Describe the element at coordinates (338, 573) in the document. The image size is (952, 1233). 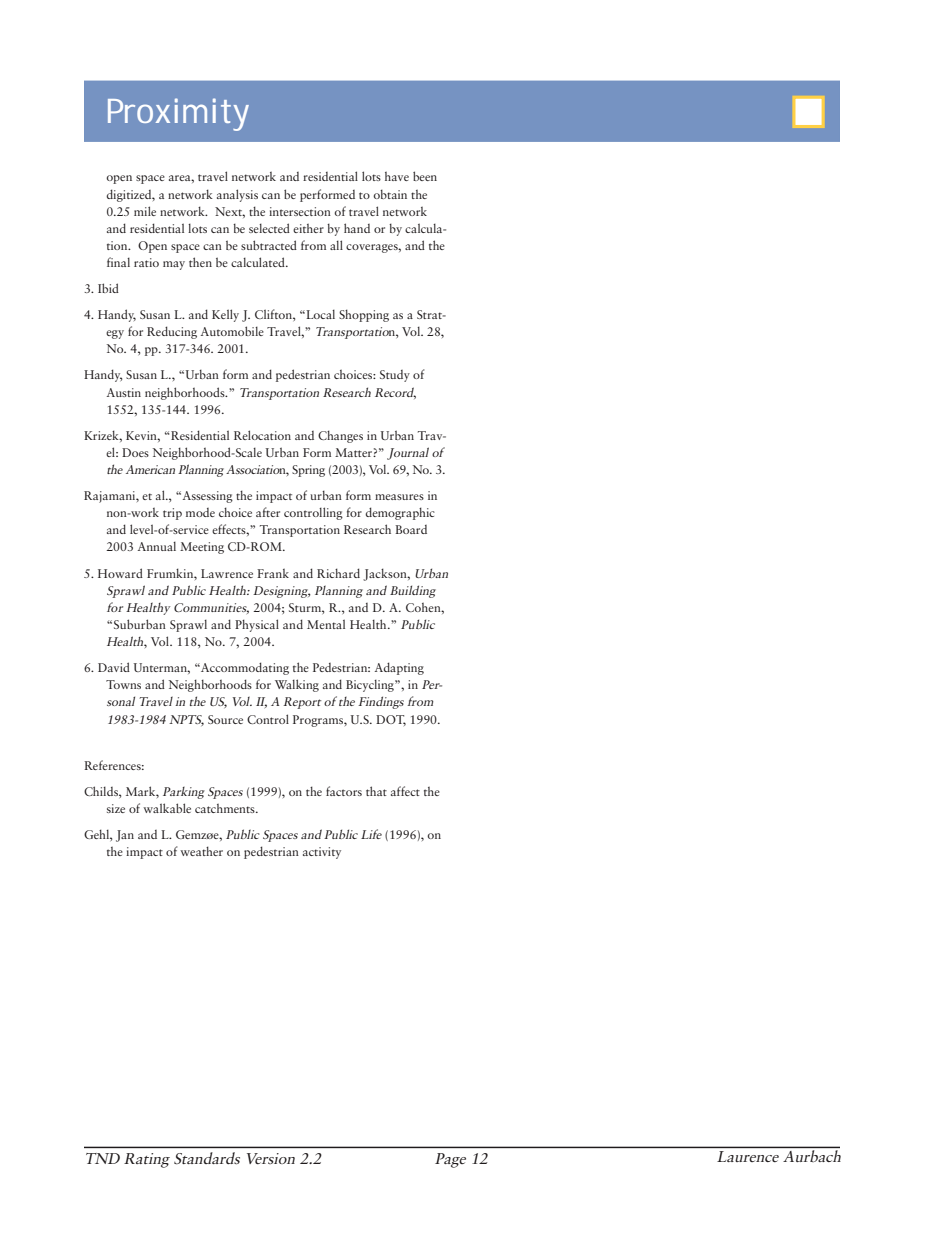
I see `Richard` at that location.
